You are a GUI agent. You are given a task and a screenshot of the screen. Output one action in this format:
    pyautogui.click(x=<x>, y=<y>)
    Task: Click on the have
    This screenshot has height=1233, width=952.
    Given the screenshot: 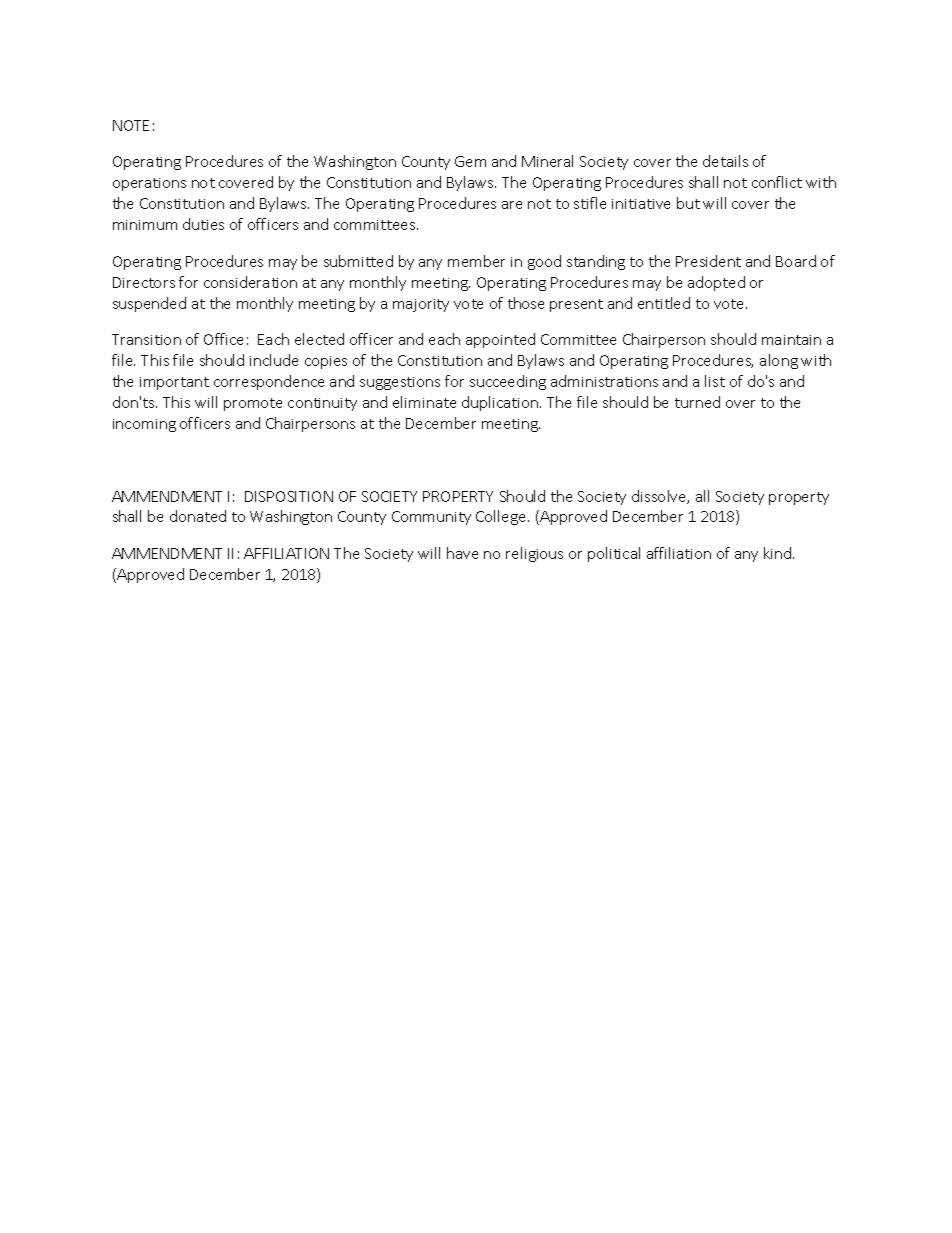 What is the action you would take?
    pyautogui.click(x=462, y=553)
